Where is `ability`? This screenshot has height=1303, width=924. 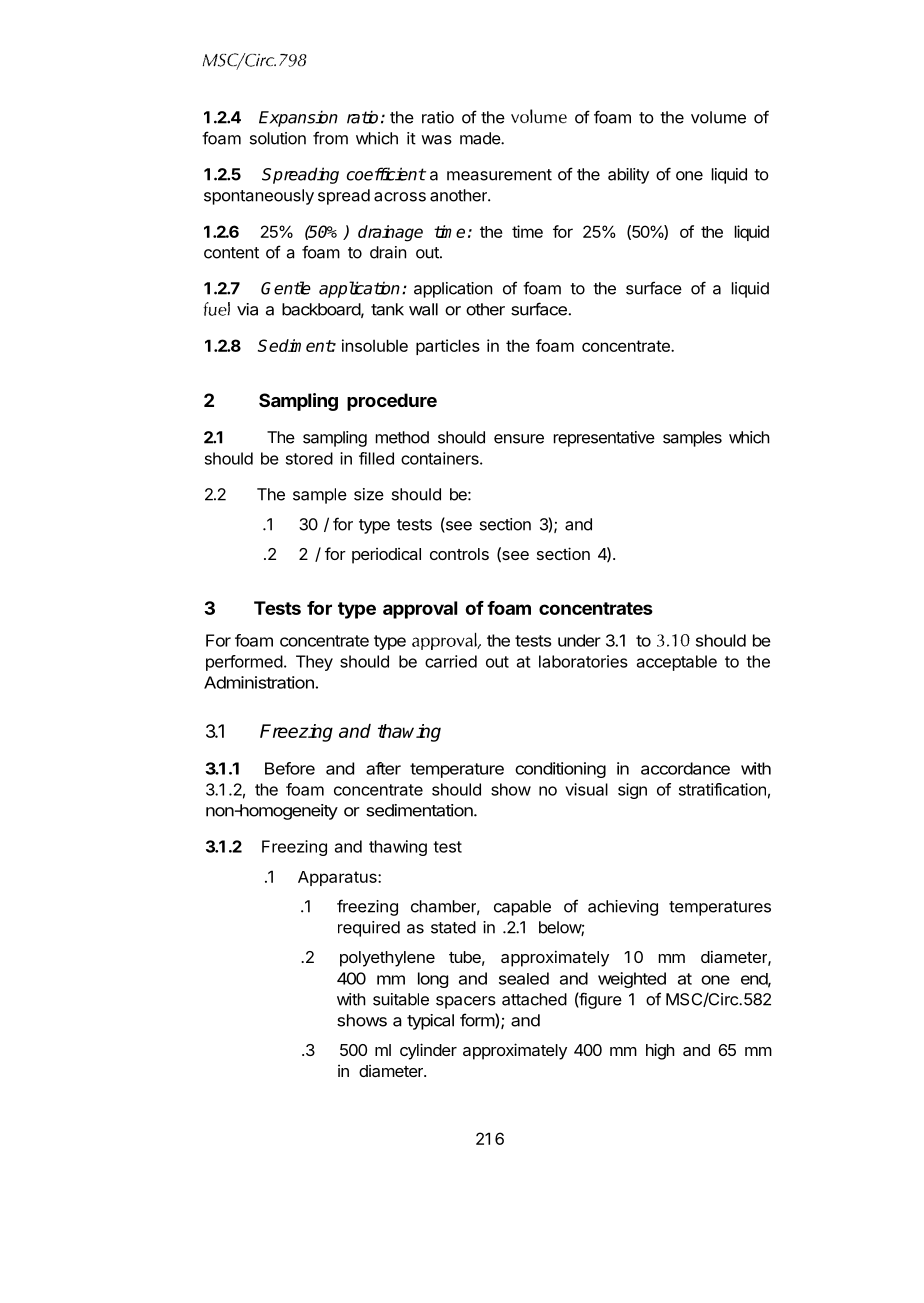 ability is located at coordinates (628, 176).
